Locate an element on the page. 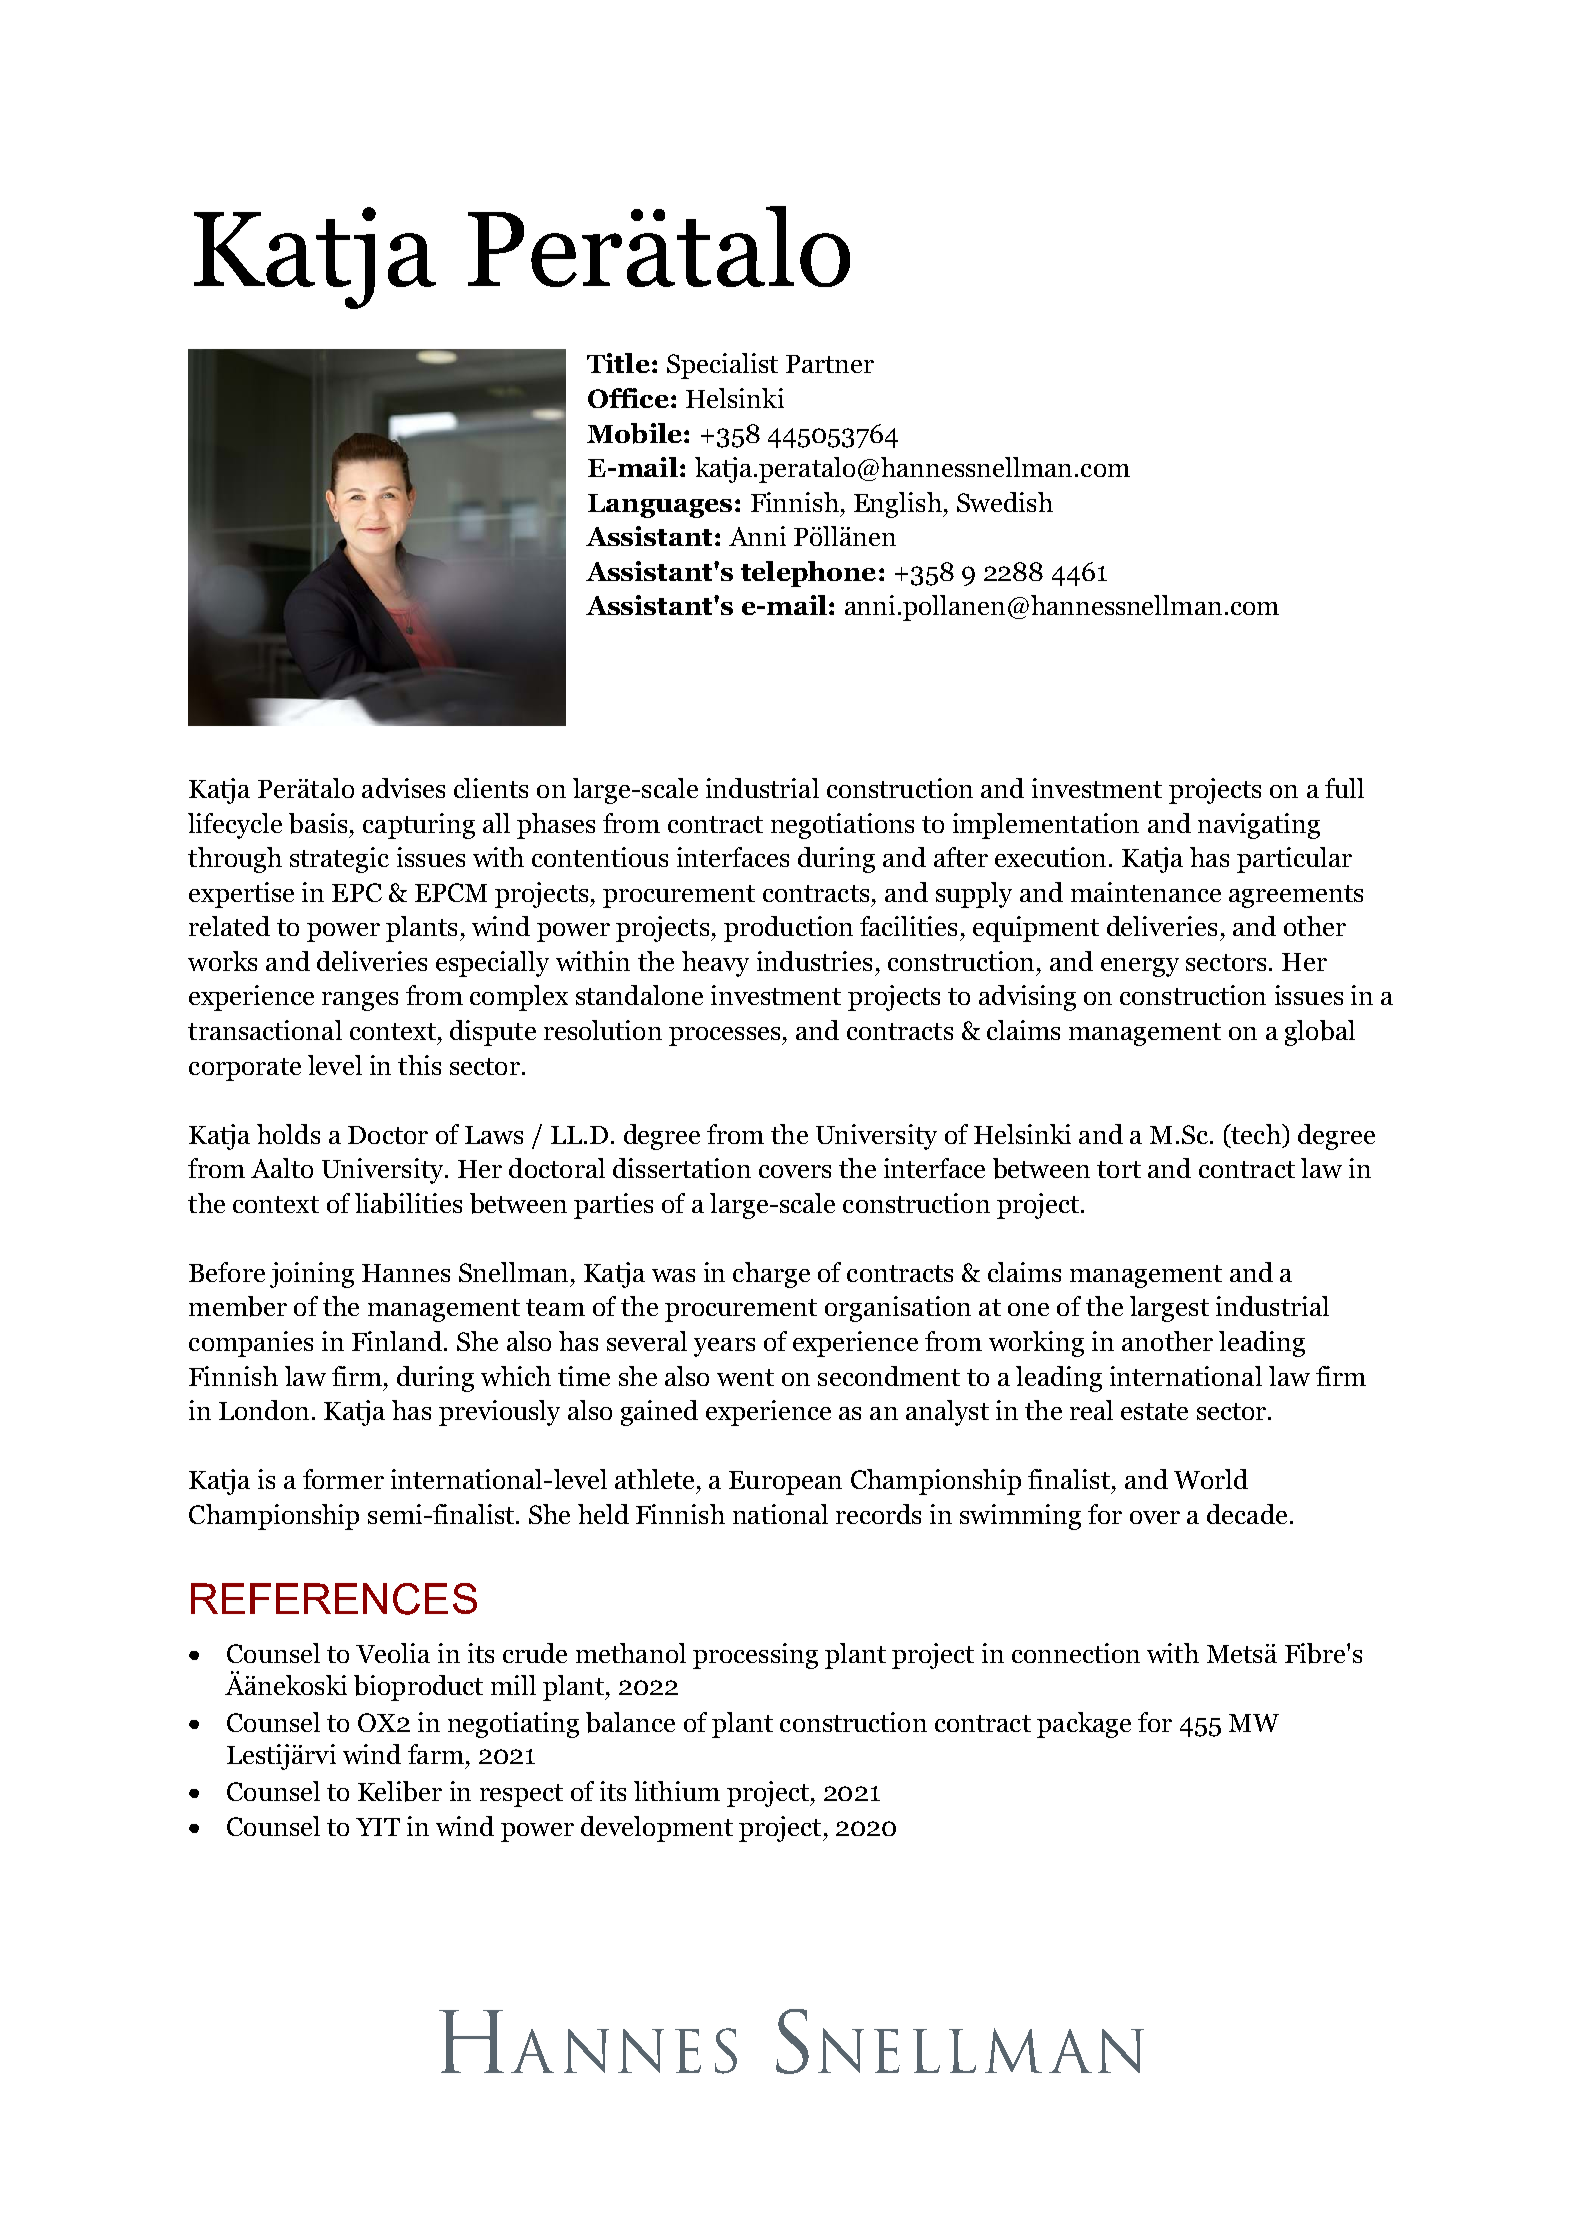  estate is located at coordinates (1154, 1411).
